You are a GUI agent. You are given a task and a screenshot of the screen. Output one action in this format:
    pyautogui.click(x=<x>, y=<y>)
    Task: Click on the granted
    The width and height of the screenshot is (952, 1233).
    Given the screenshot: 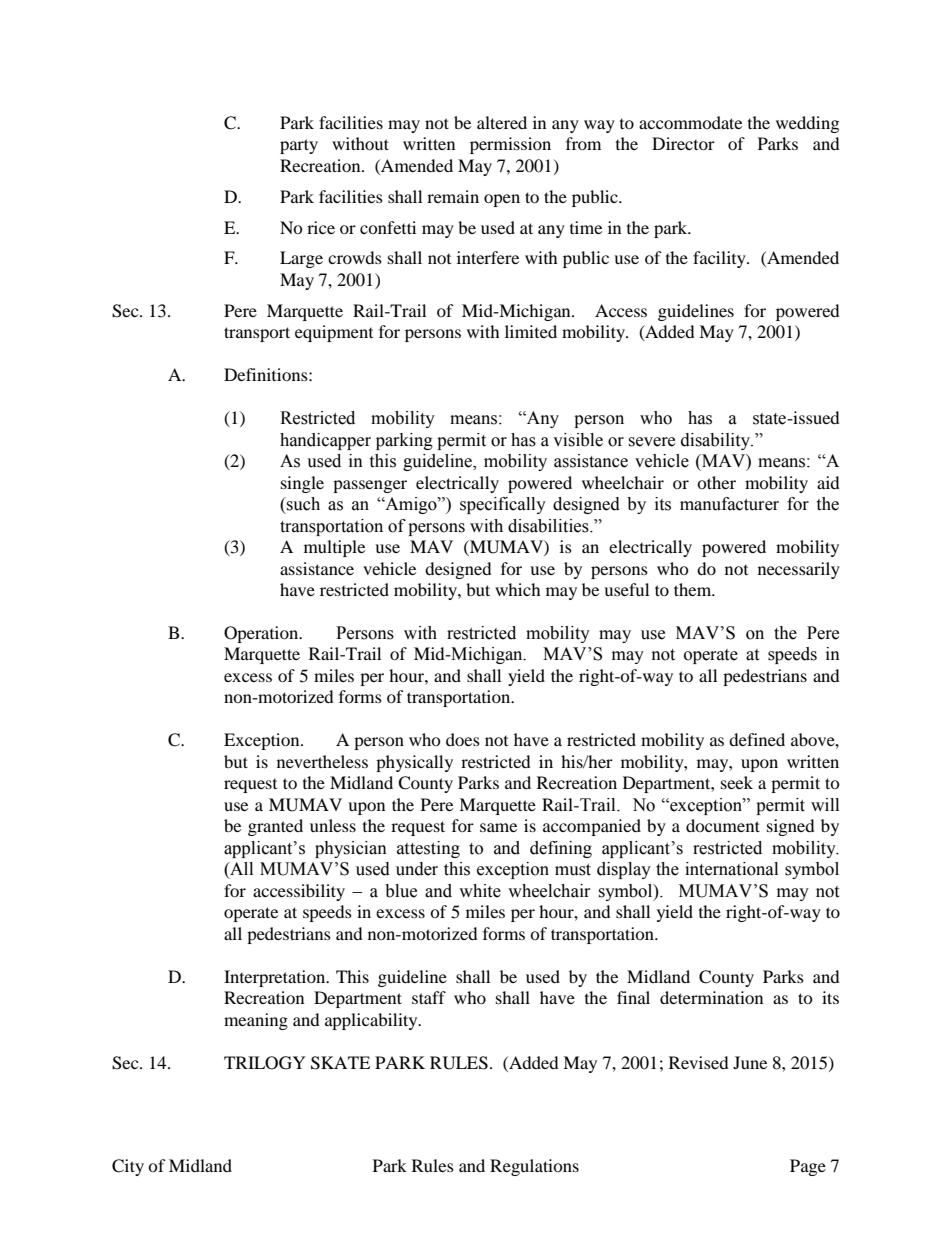 What is the action you would take?
    pyautogui.click(x=275, y=827)
